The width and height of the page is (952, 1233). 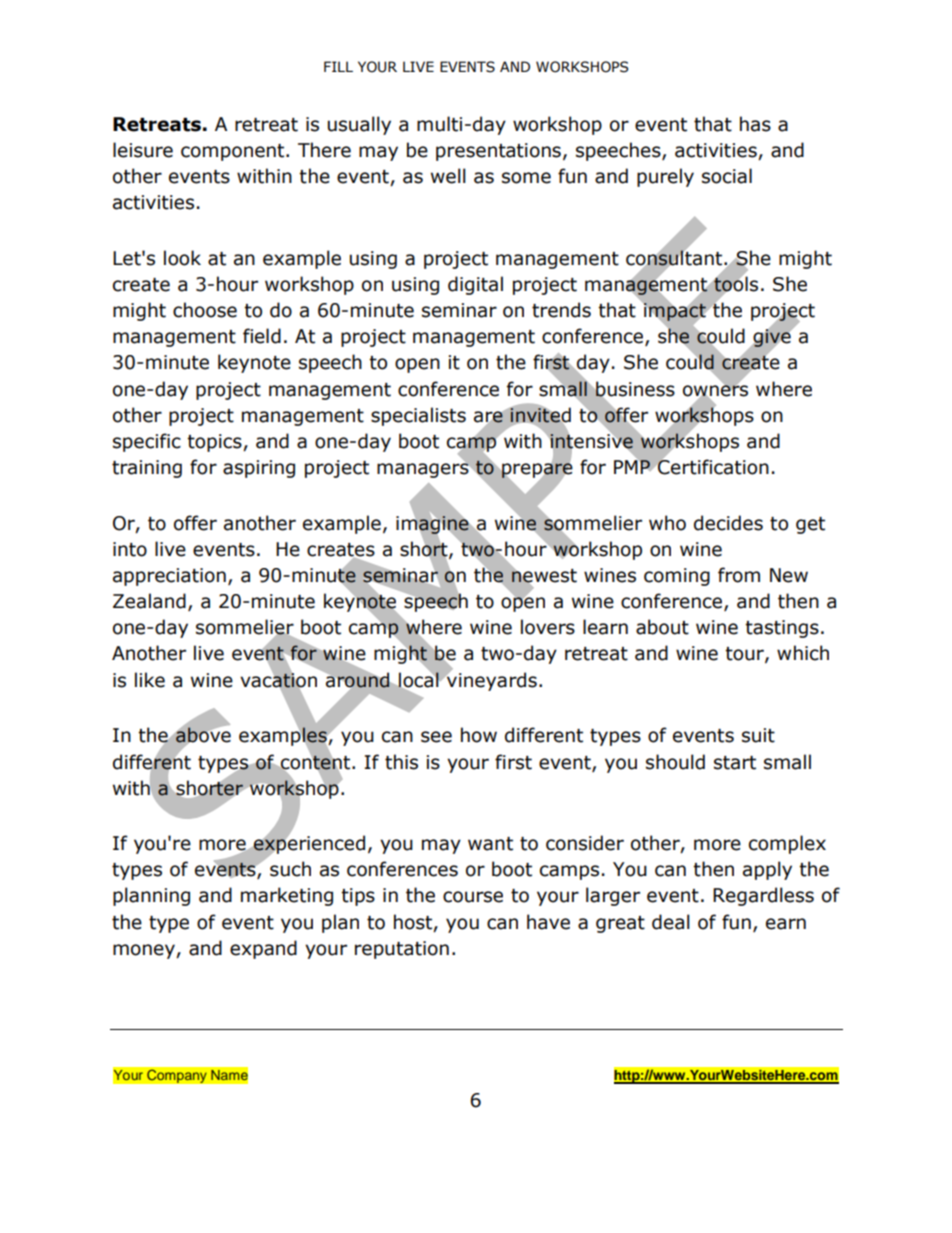 I want to click on imagine, so click(x=432, y=525).
